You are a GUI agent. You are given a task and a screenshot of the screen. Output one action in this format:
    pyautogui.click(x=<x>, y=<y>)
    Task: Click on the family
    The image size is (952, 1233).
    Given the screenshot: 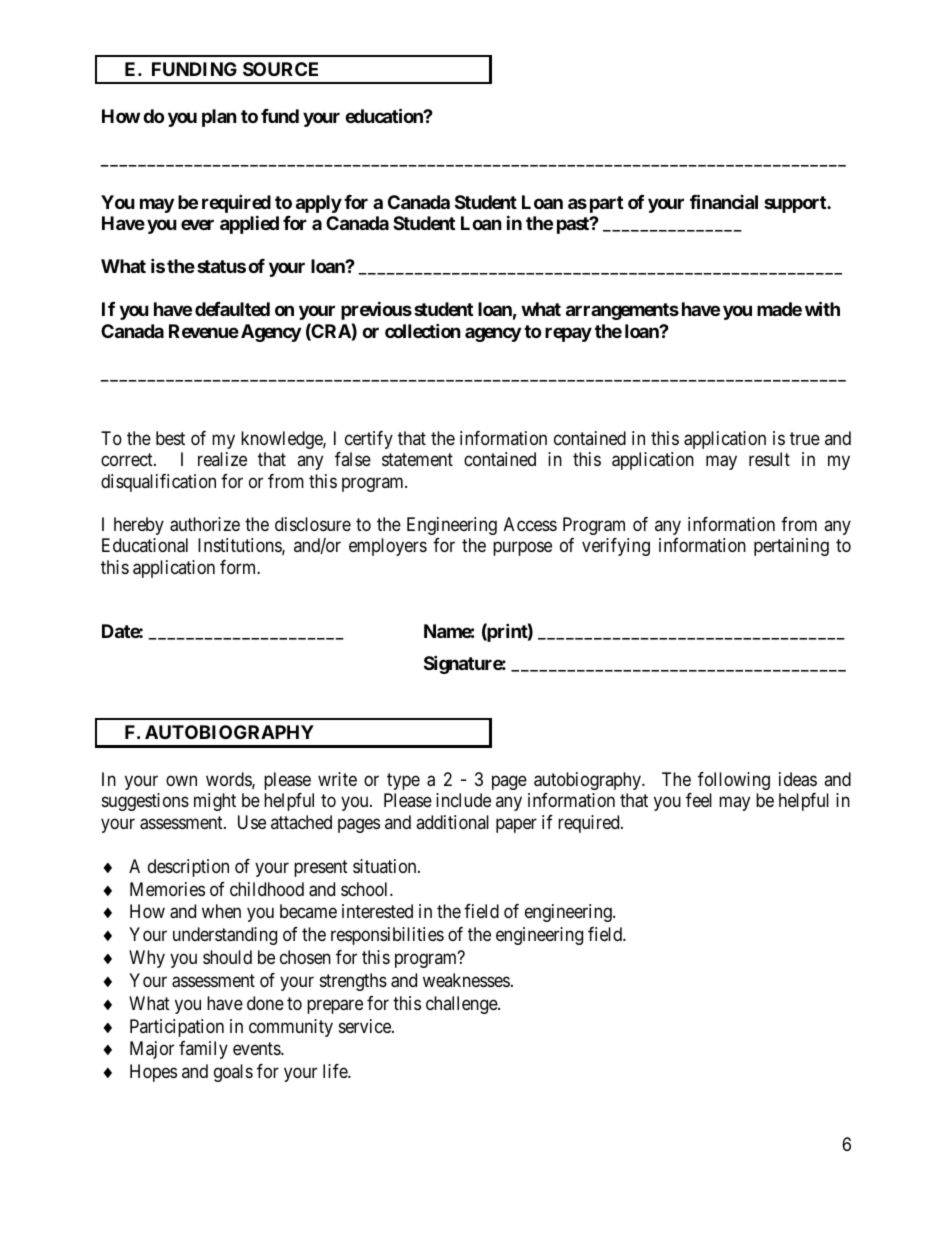 What is the action you would take?
    pyautogui.click(x=203, y=1050)
